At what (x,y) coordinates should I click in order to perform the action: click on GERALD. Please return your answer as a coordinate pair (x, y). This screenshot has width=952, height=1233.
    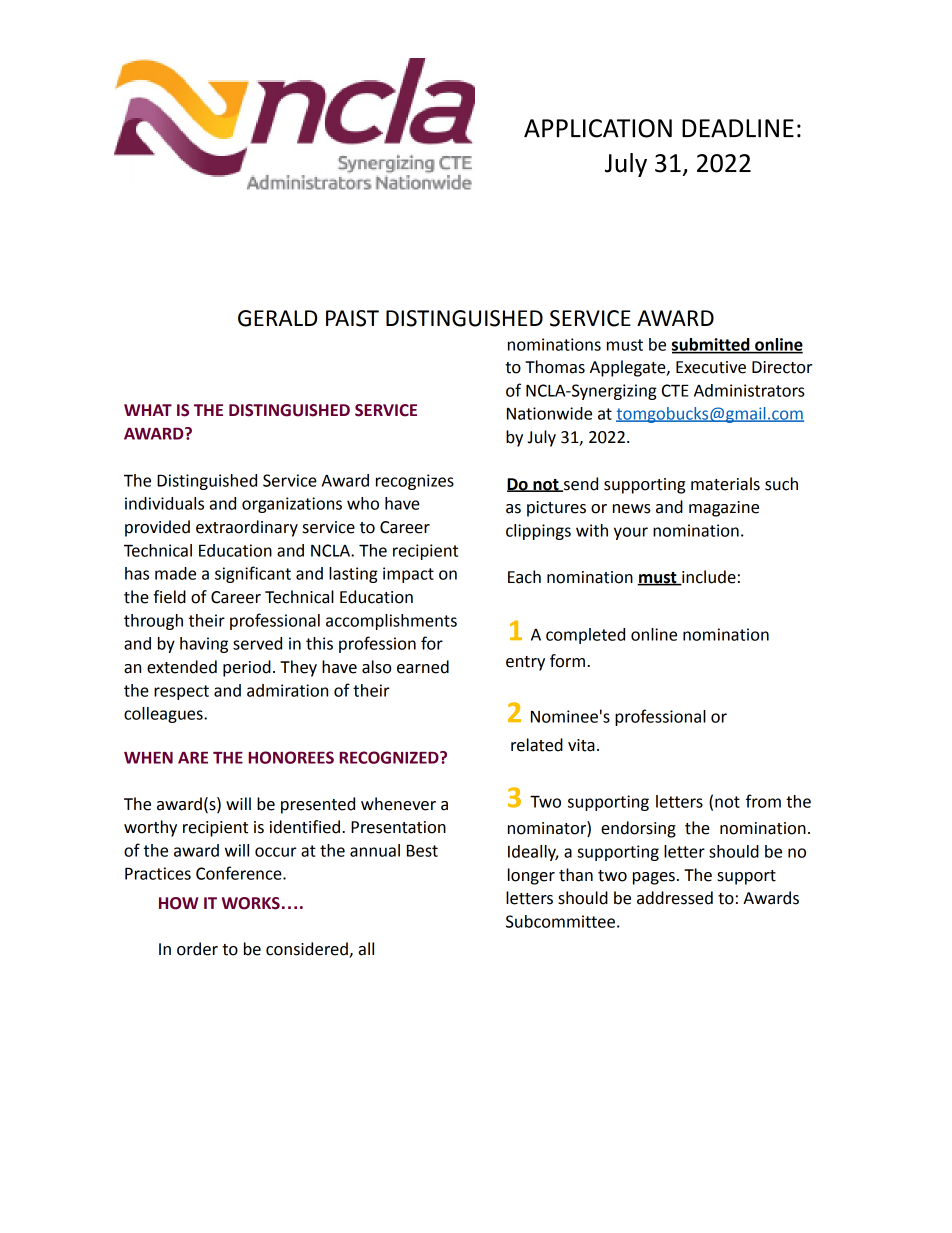
    Looking at the image, I should click on (277, 318).
